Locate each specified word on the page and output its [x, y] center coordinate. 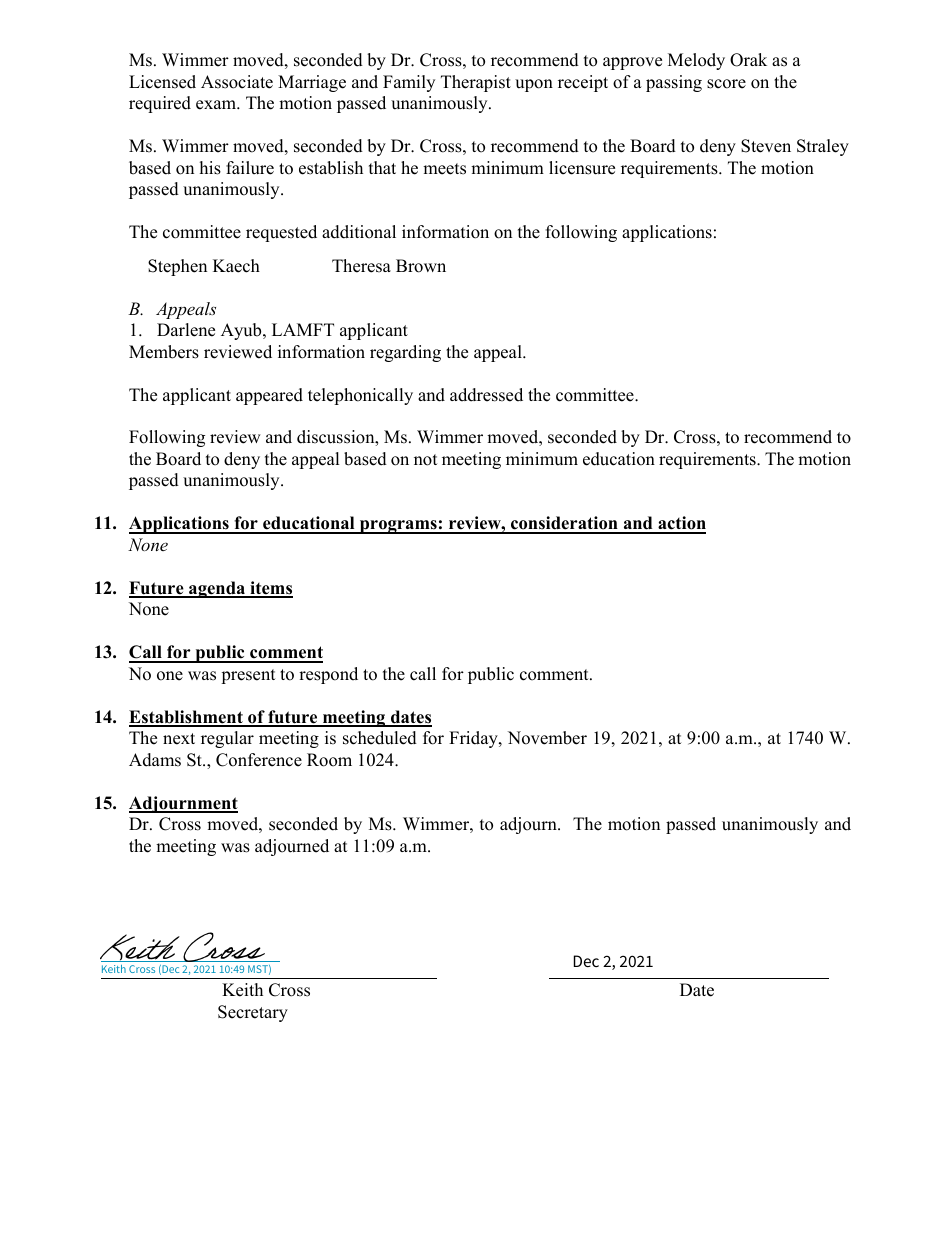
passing [674, 83]
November [547, 738]
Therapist [476, 83]
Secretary [253, 1013]
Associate [237, 82]
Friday [474, 739]
